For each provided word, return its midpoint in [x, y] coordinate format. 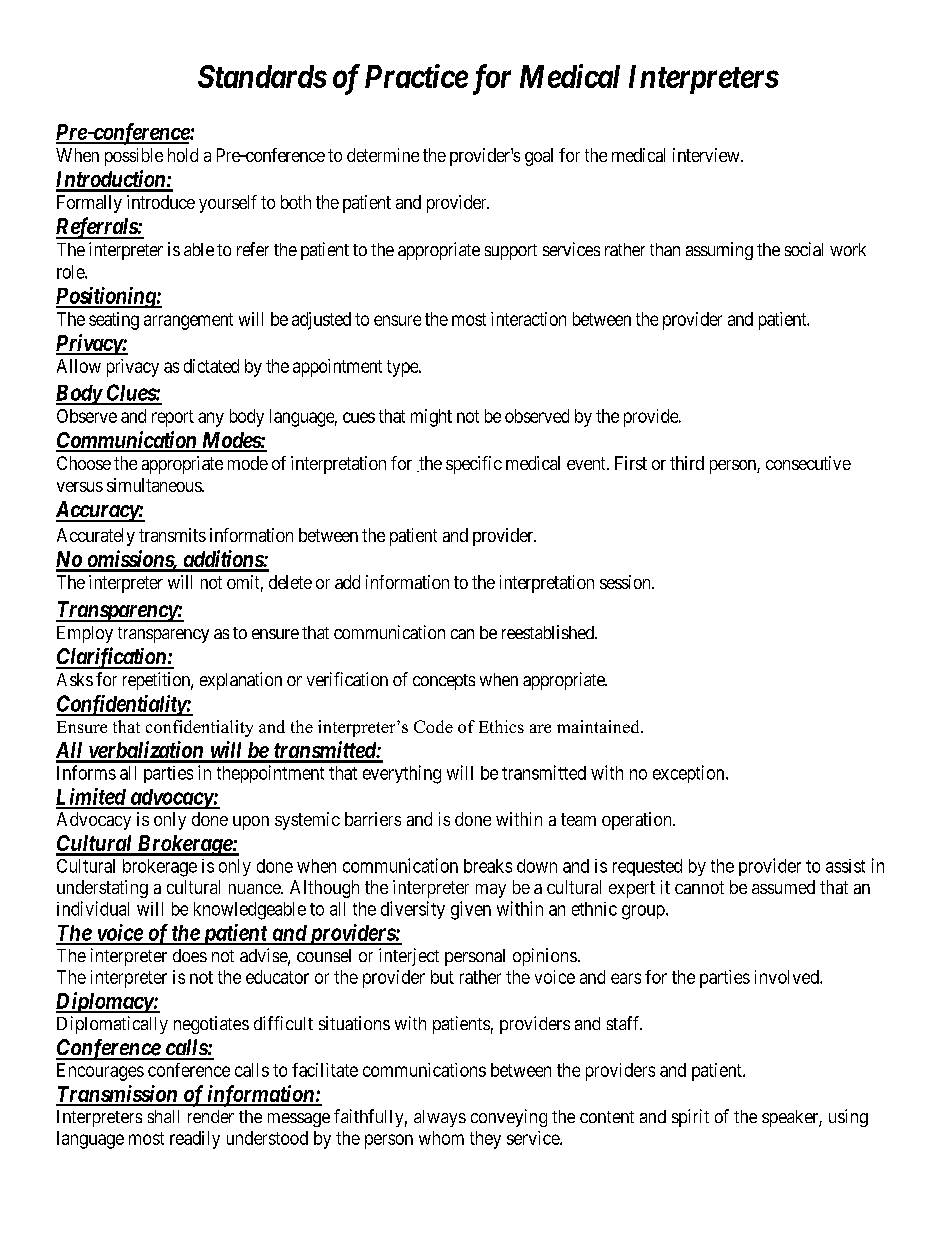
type [403, 368]
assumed [783, 887]
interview [707, 155]
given [471, 910]
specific [474, 465]
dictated [211, 366]
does [190, 955]
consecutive [808, 463]
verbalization [145, 751]
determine [383, 155]
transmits [172, 535]
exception [690, 774]
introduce [161, 202]
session [626, 582]
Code [433, 726]
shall [163, 1116]
